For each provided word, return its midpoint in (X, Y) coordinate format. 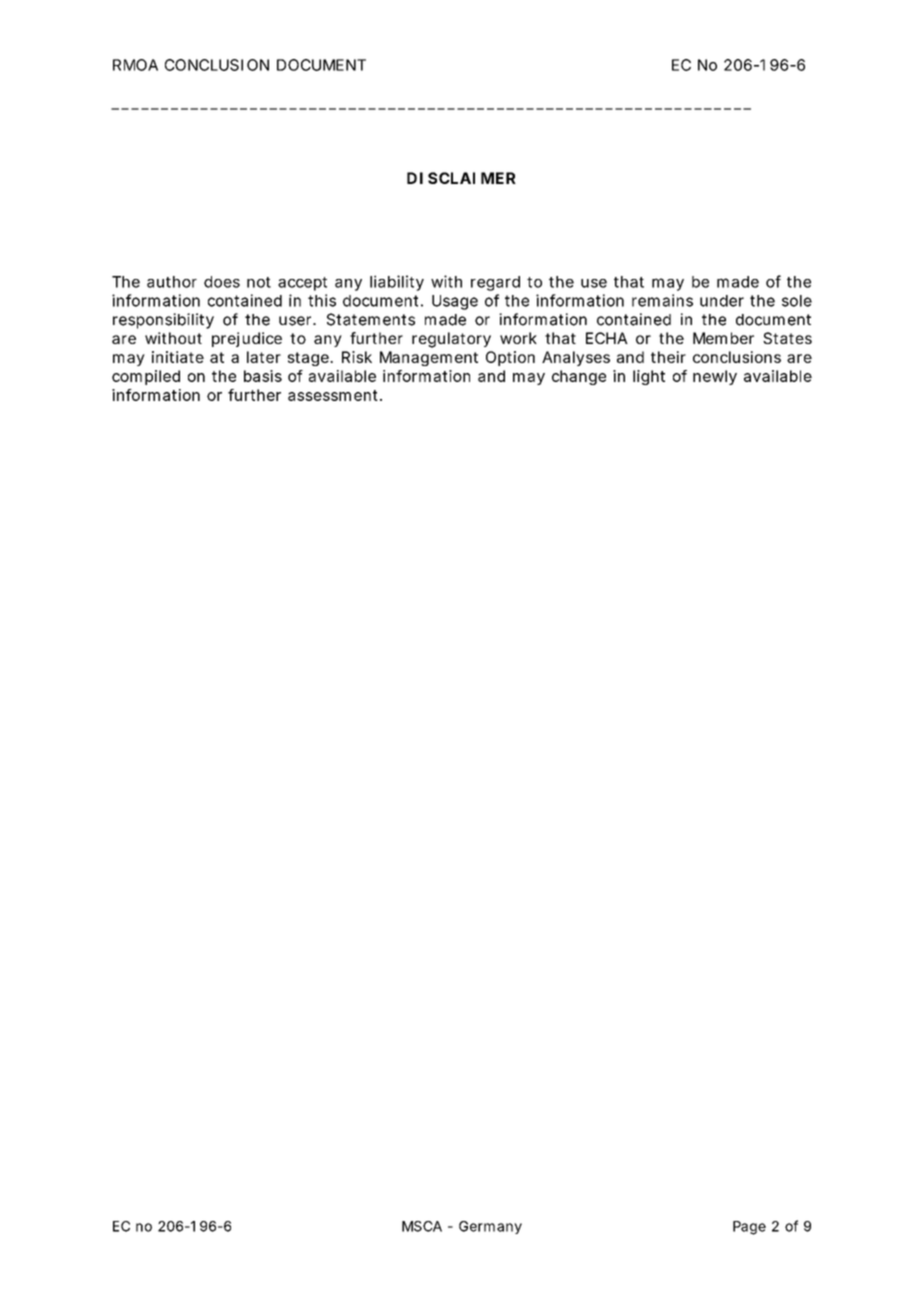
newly (715, 377)
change (579, 377)
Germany (490, 1227)
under (722, 301)
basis (263, 376)
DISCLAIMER (461, 178)
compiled (146, 377)
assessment (333, 395)
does (222, 282)
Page (749, 1228)
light (649, 377)
